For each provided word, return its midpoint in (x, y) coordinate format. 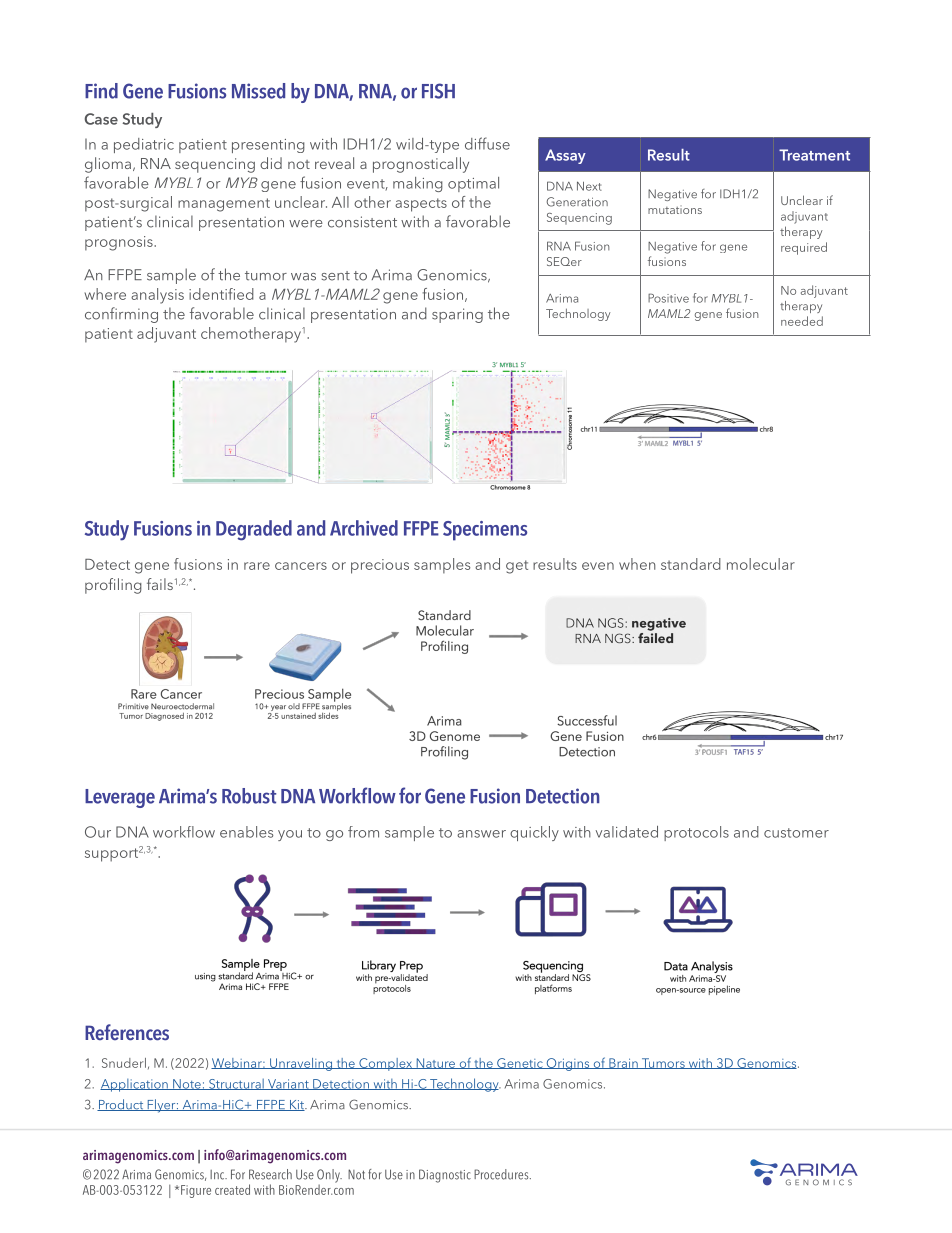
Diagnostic (445, 1176)
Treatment (814, 155)
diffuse (487, 143)
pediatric (144, 145)
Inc (218, 1175)
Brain (623, 1063)
